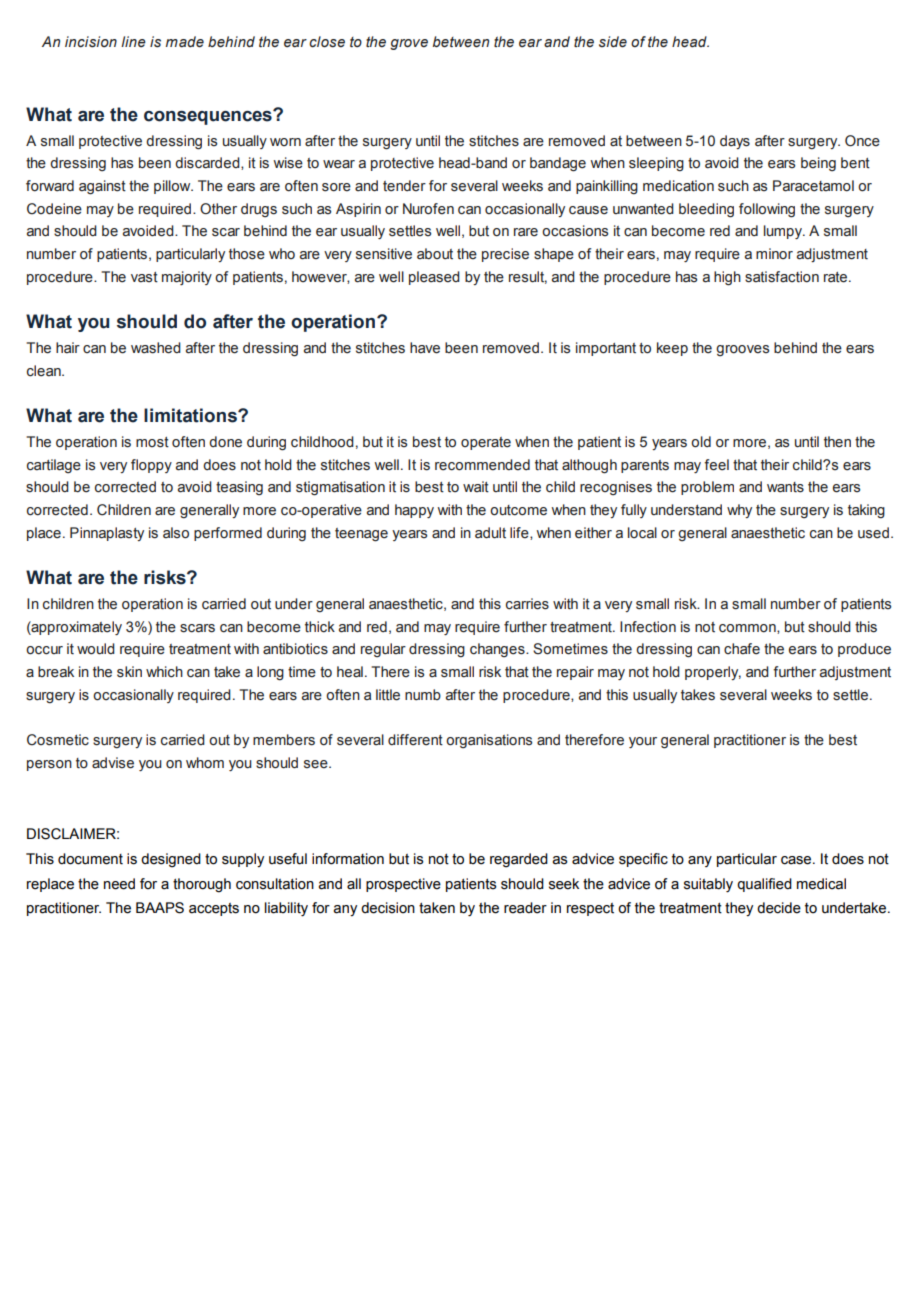 This page has height=1308, width=924. I want to click on skin, so click(129, 672).
